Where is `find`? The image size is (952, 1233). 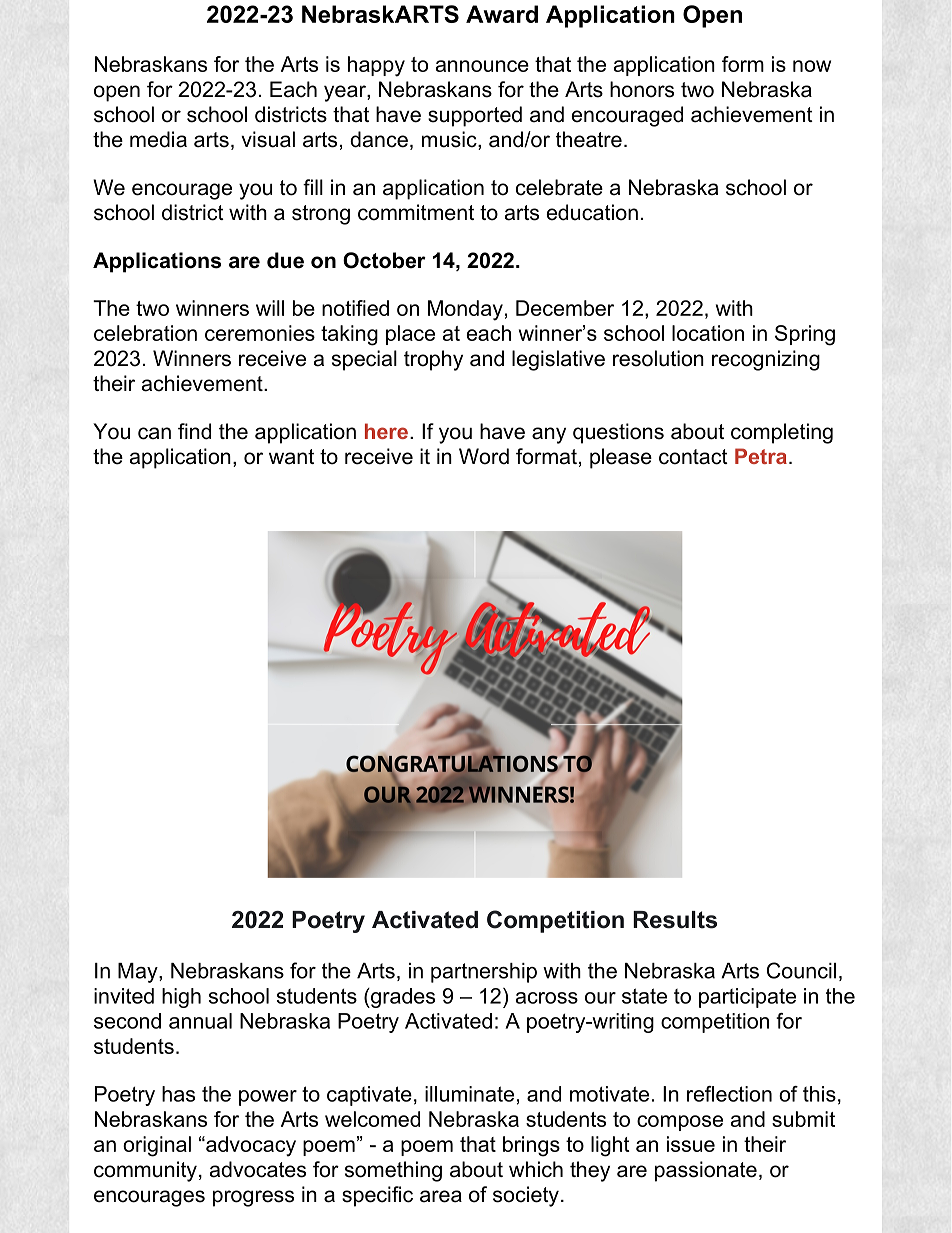 find is located at coordinates (194, 431).
